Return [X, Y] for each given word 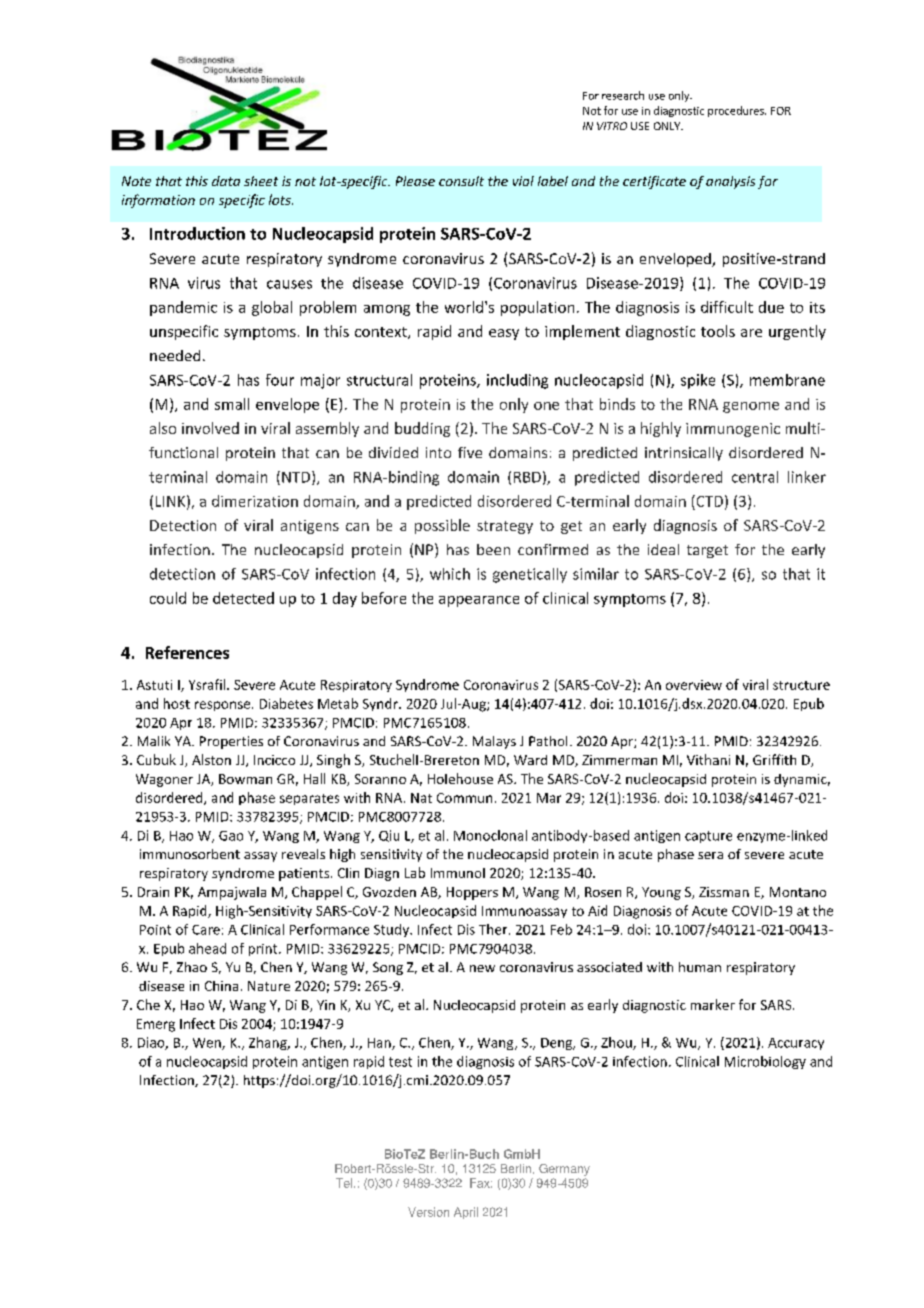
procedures [737, 111]
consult [461, 181]
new [482, 968]
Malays [494, 742]
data [226, 181]
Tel [344, 1183]
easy [504, 334]
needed [175, 355]
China [221, 986]
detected [243, 598]
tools [718, 331]
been [493, 549]
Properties [231, 742]
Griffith [774, 759]
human [700, 967]
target [707, 551]
